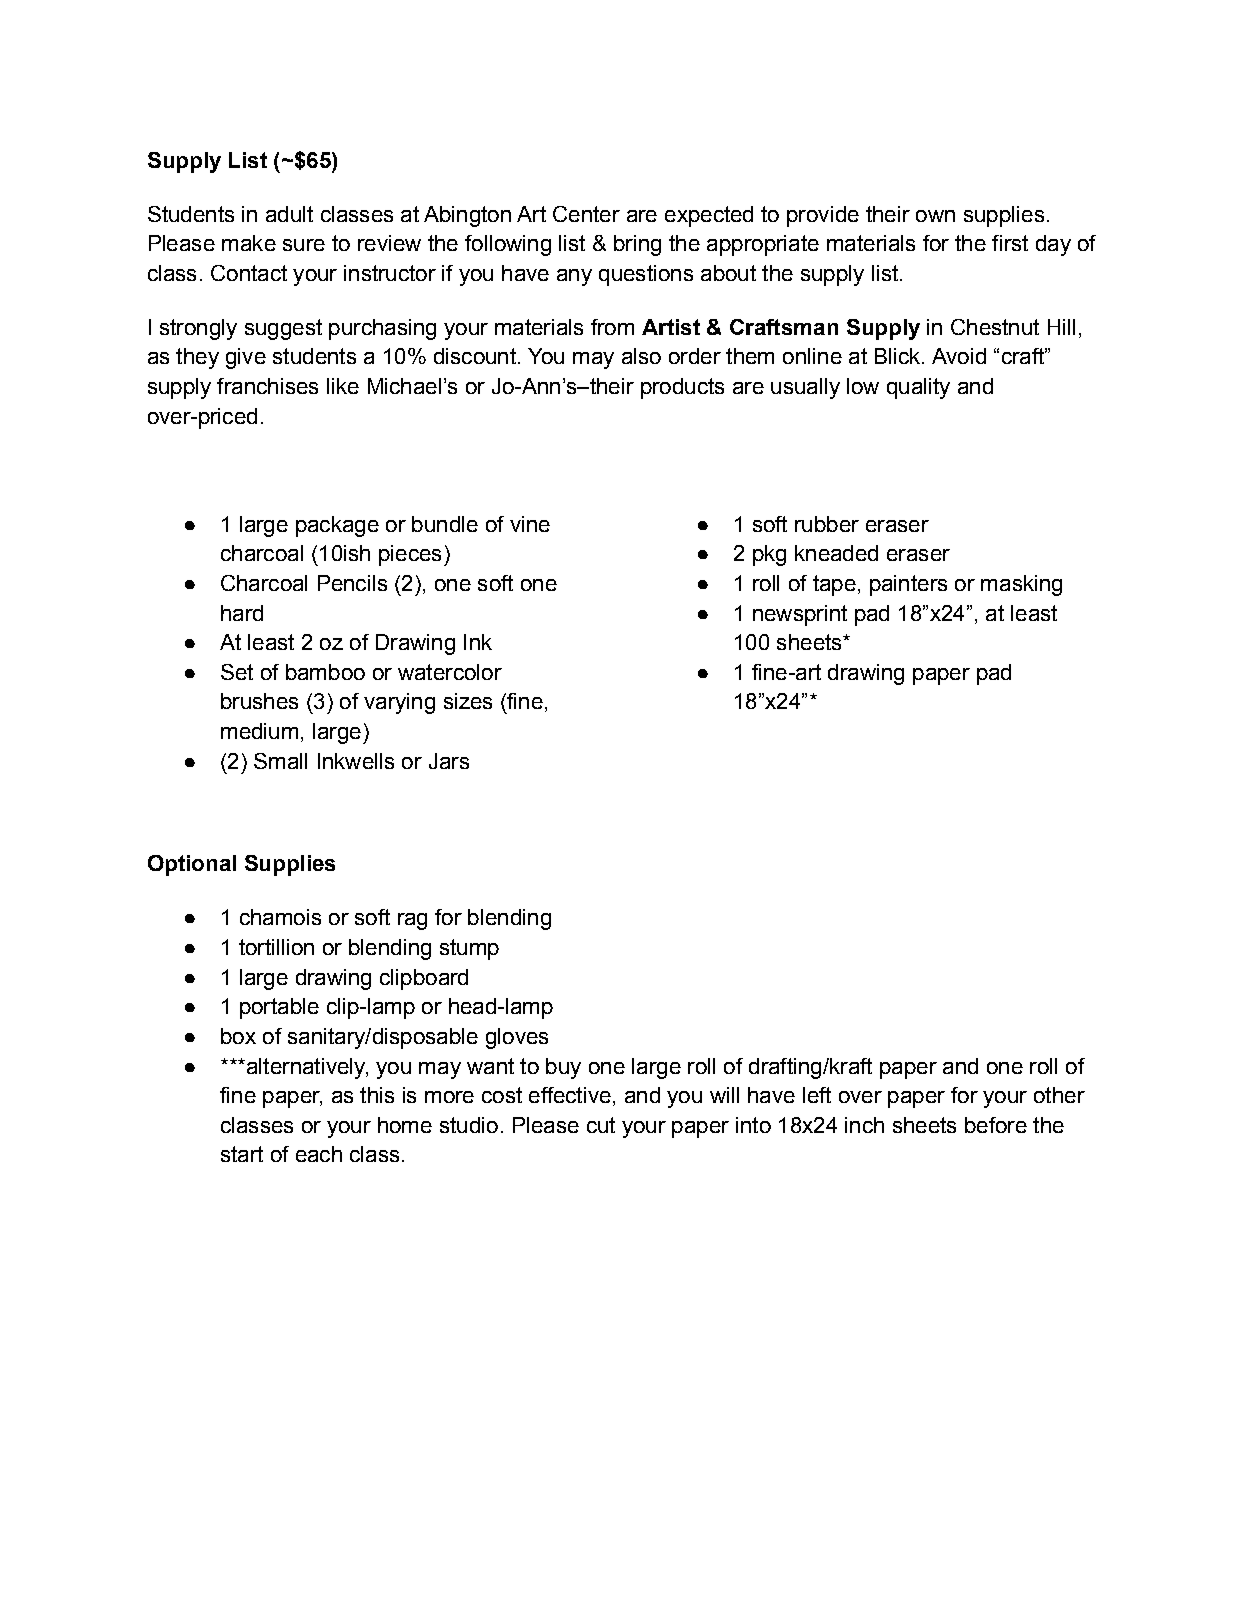  Describe the element at coordinates (908, 585) in the document. I see `painters` at that location.
